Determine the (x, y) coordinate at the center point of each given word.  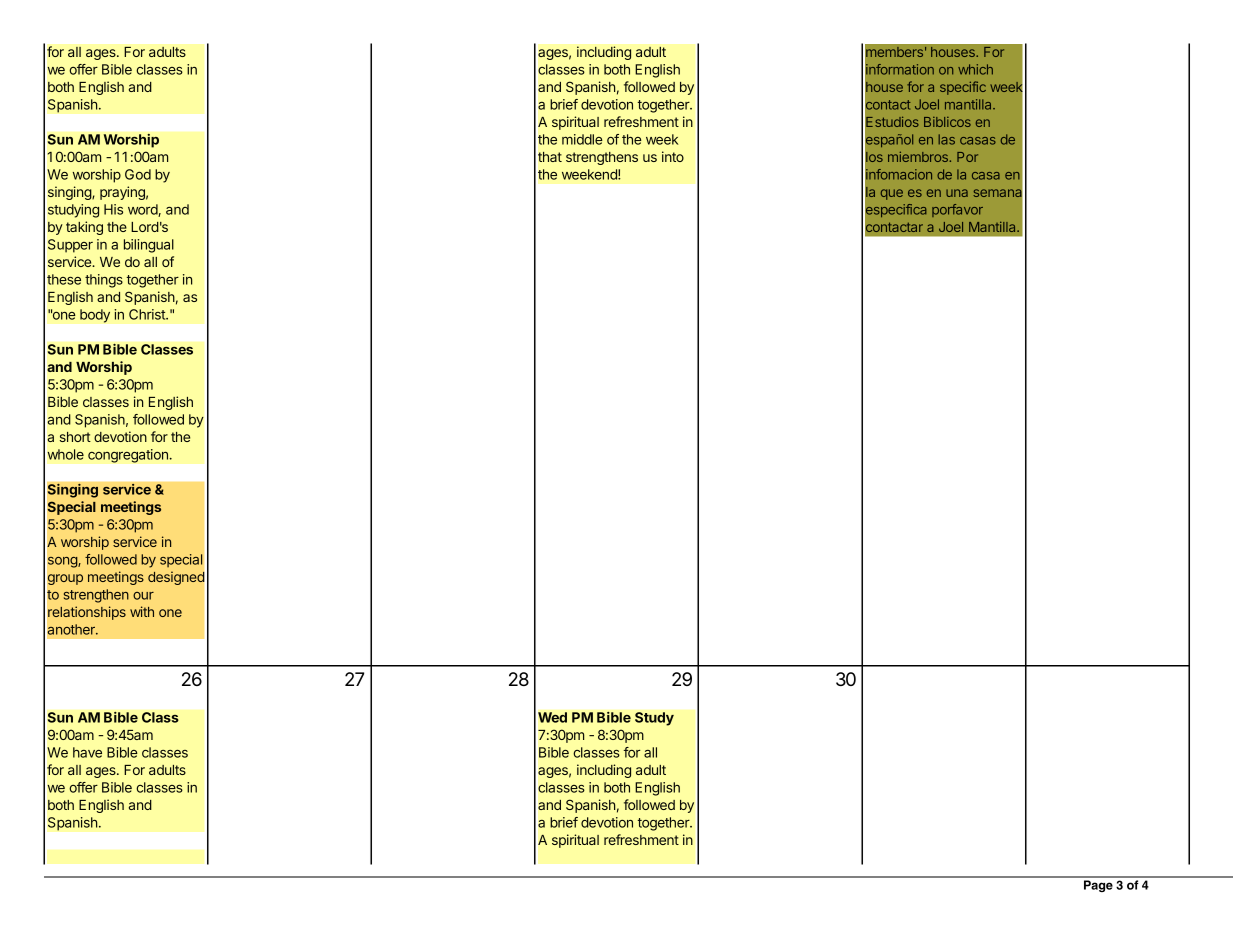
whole (66, 454)
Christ (148, 314)
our (143, 596)
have (87, 752)
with (142, 611)
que (892, 194)
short (75, 437)
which (975, 69)
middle (582, 139)
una (957, 193)
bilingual (149, 246)
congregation (129, 456)
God (138, 174)
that (550, 157)
